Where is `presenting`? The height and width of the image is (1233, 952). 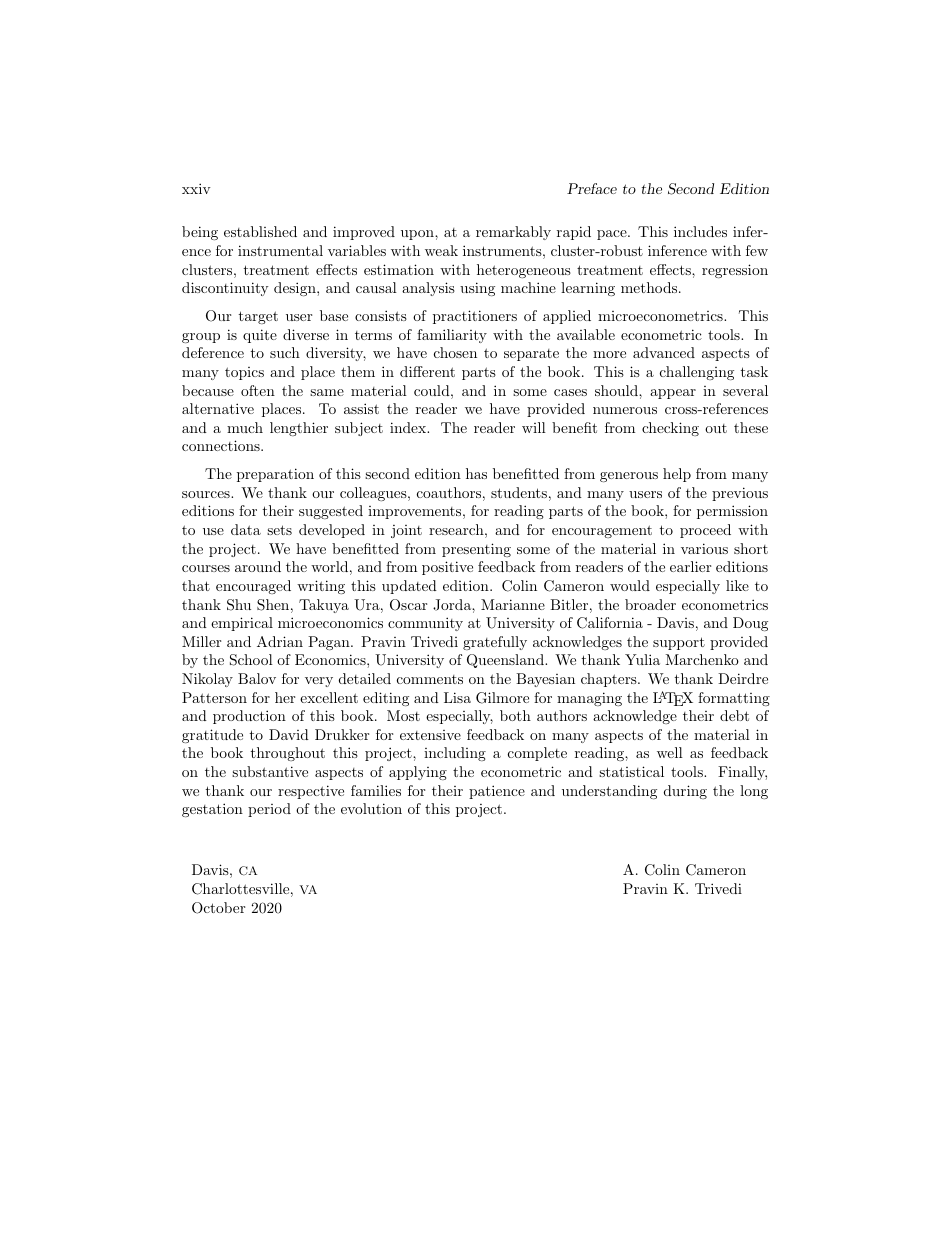 presenting is located at coordinates (476, 550).
